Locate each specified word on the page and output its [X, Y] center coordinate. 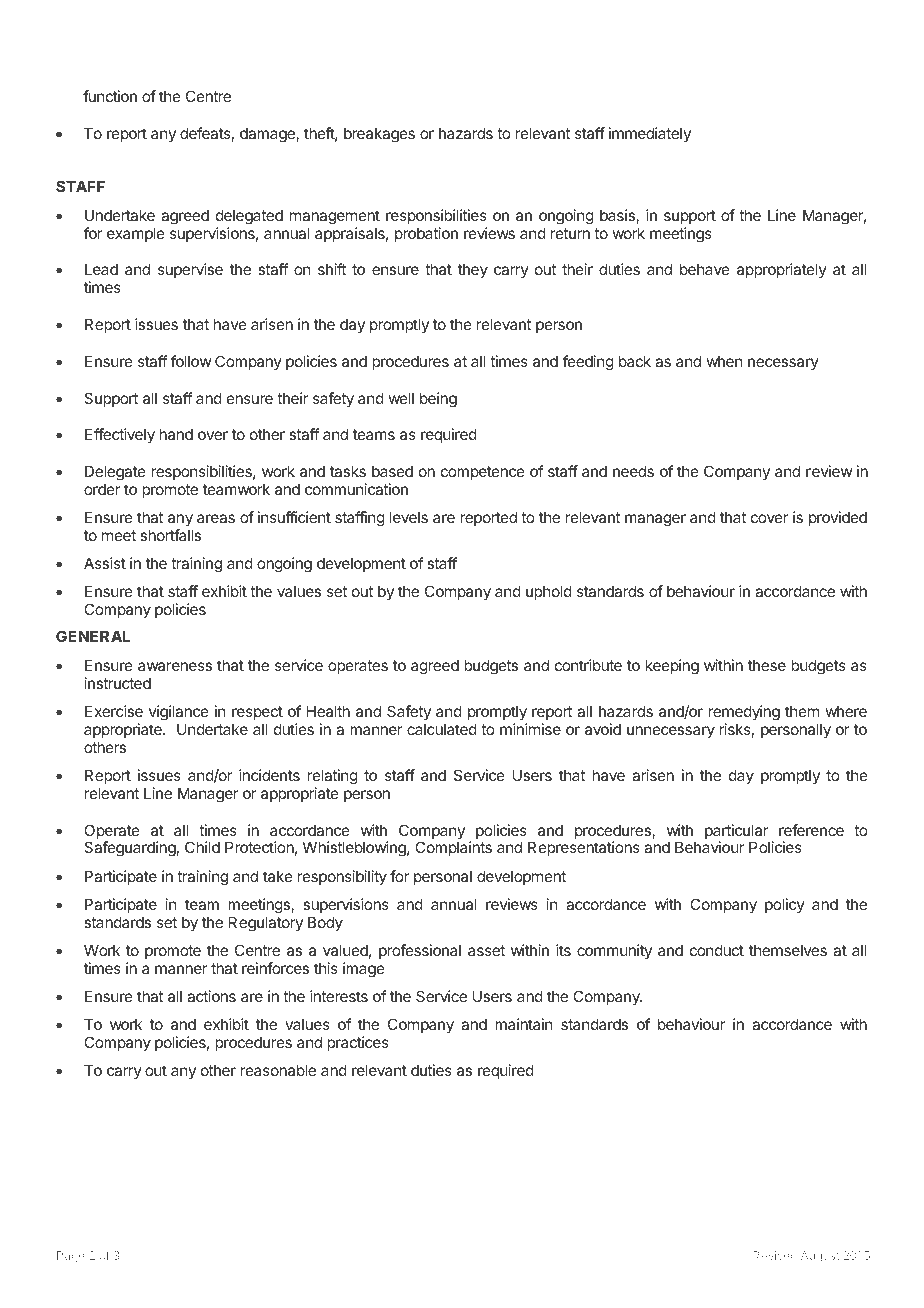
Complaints [453, 848]
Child [202, 847]
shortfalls [170, 535]
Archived [161, 1274]
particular [737, 833]
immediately [650, 134]
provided [838, 518]
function [110, 96]
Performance [393, 1274]
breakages [379, 135]
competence [483, 473]
